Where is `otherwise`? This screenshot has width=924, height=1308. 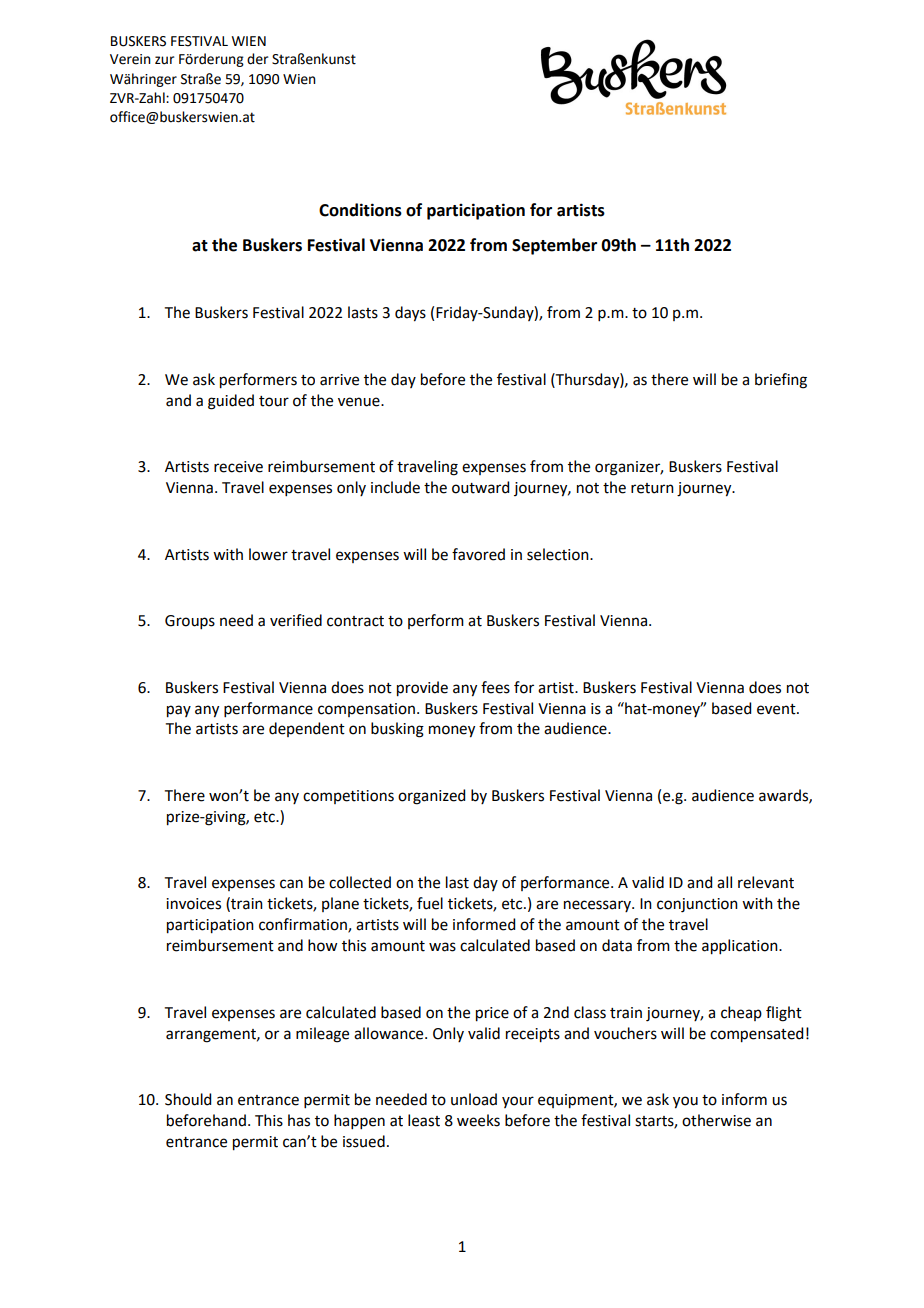 otherwise is located at coordinates (716, 1120).
